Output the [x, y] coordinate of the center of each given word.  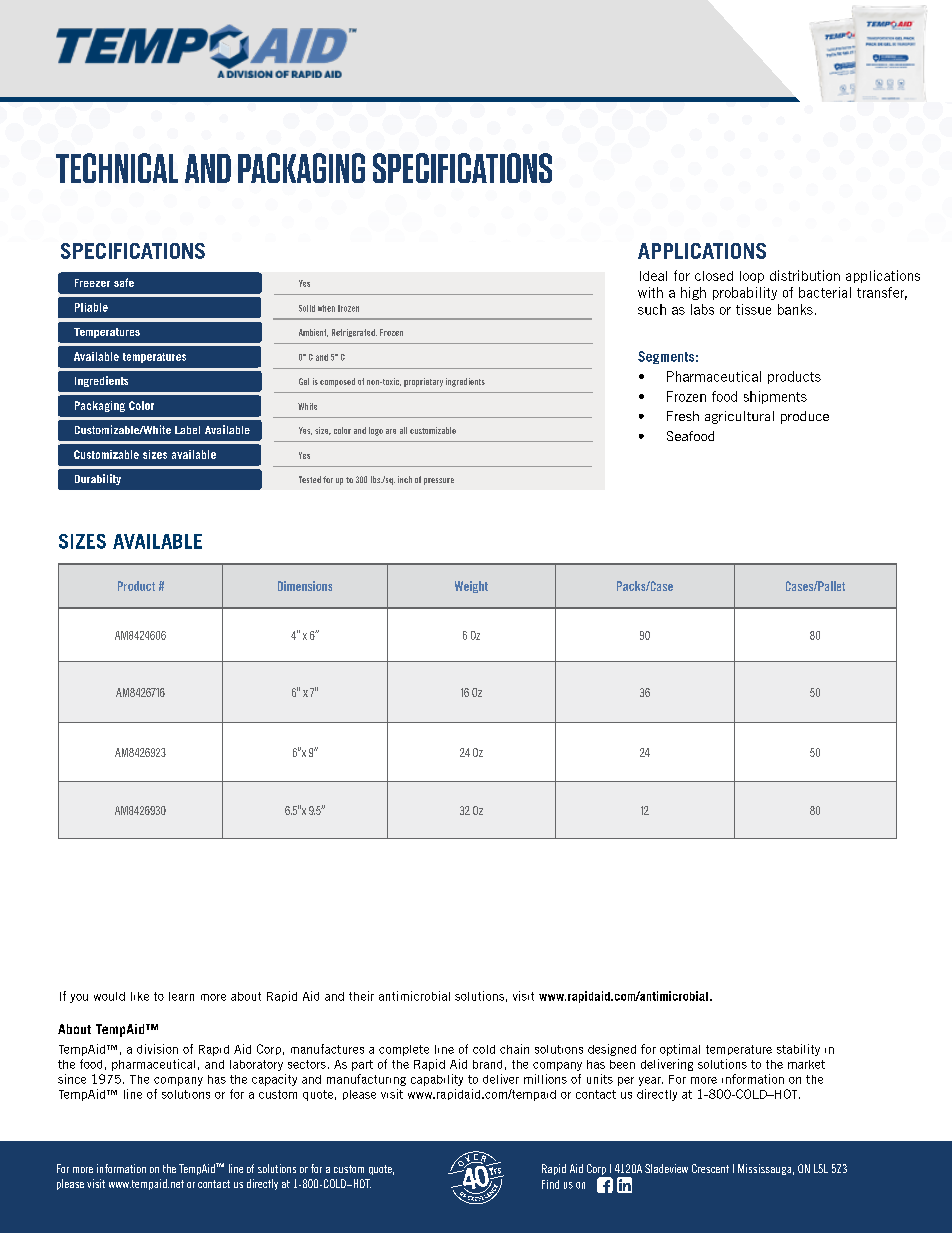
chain [514, 1049]
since [72, 1079]
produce [805, 417]
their [361, 996]
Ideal [653, 276]
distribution [805, 275]
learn [181, 996]
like [140, 996]
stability [798, 1050]
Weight [471, 587]
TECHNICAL [117, 168]
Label [187, 430]
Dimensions [305, 586]
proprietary [423, 382]
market [806, 1064]
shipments [775, 397]
